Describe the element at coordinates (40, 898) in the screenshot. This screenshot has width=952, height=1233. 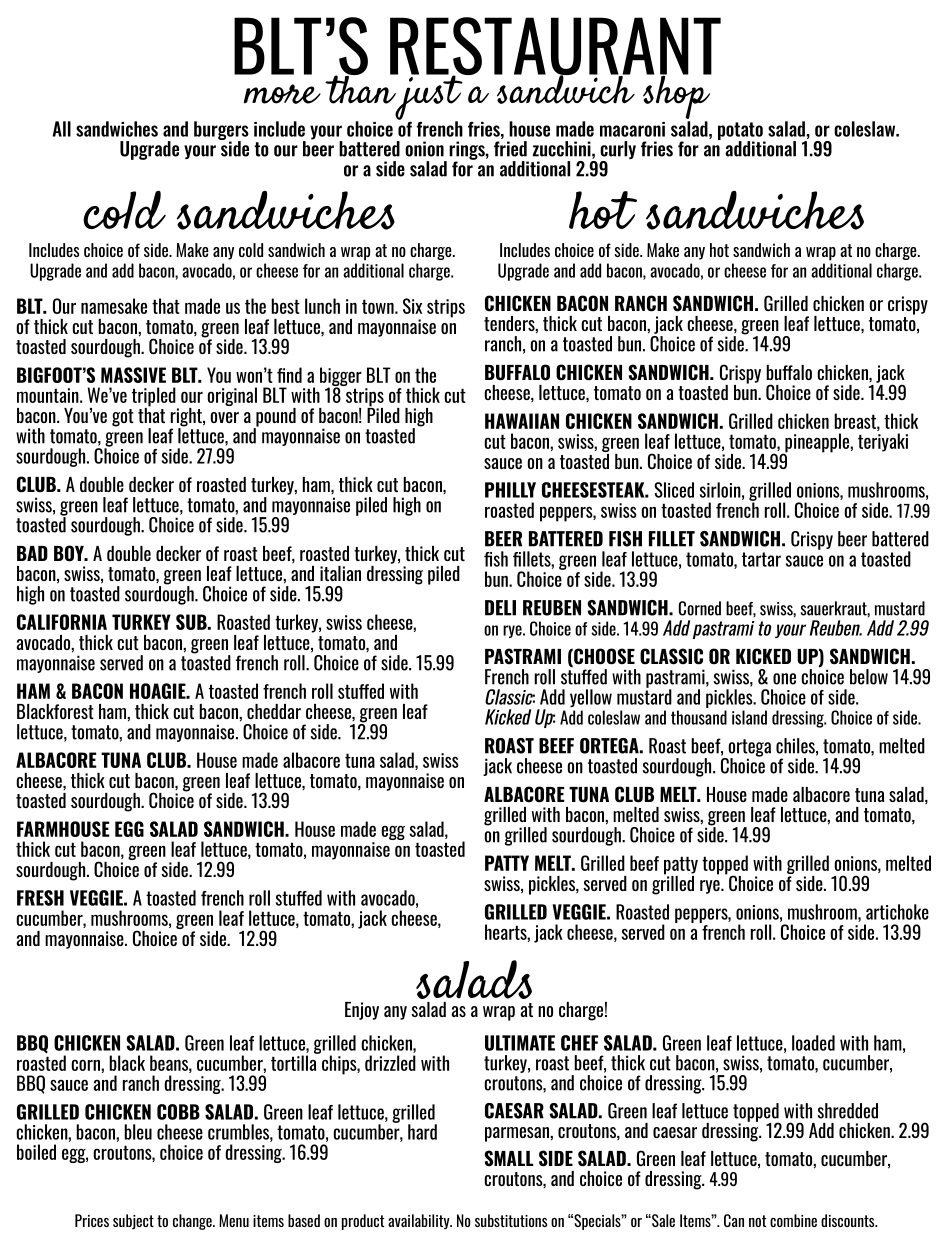
I see `FRESH` at that location.
